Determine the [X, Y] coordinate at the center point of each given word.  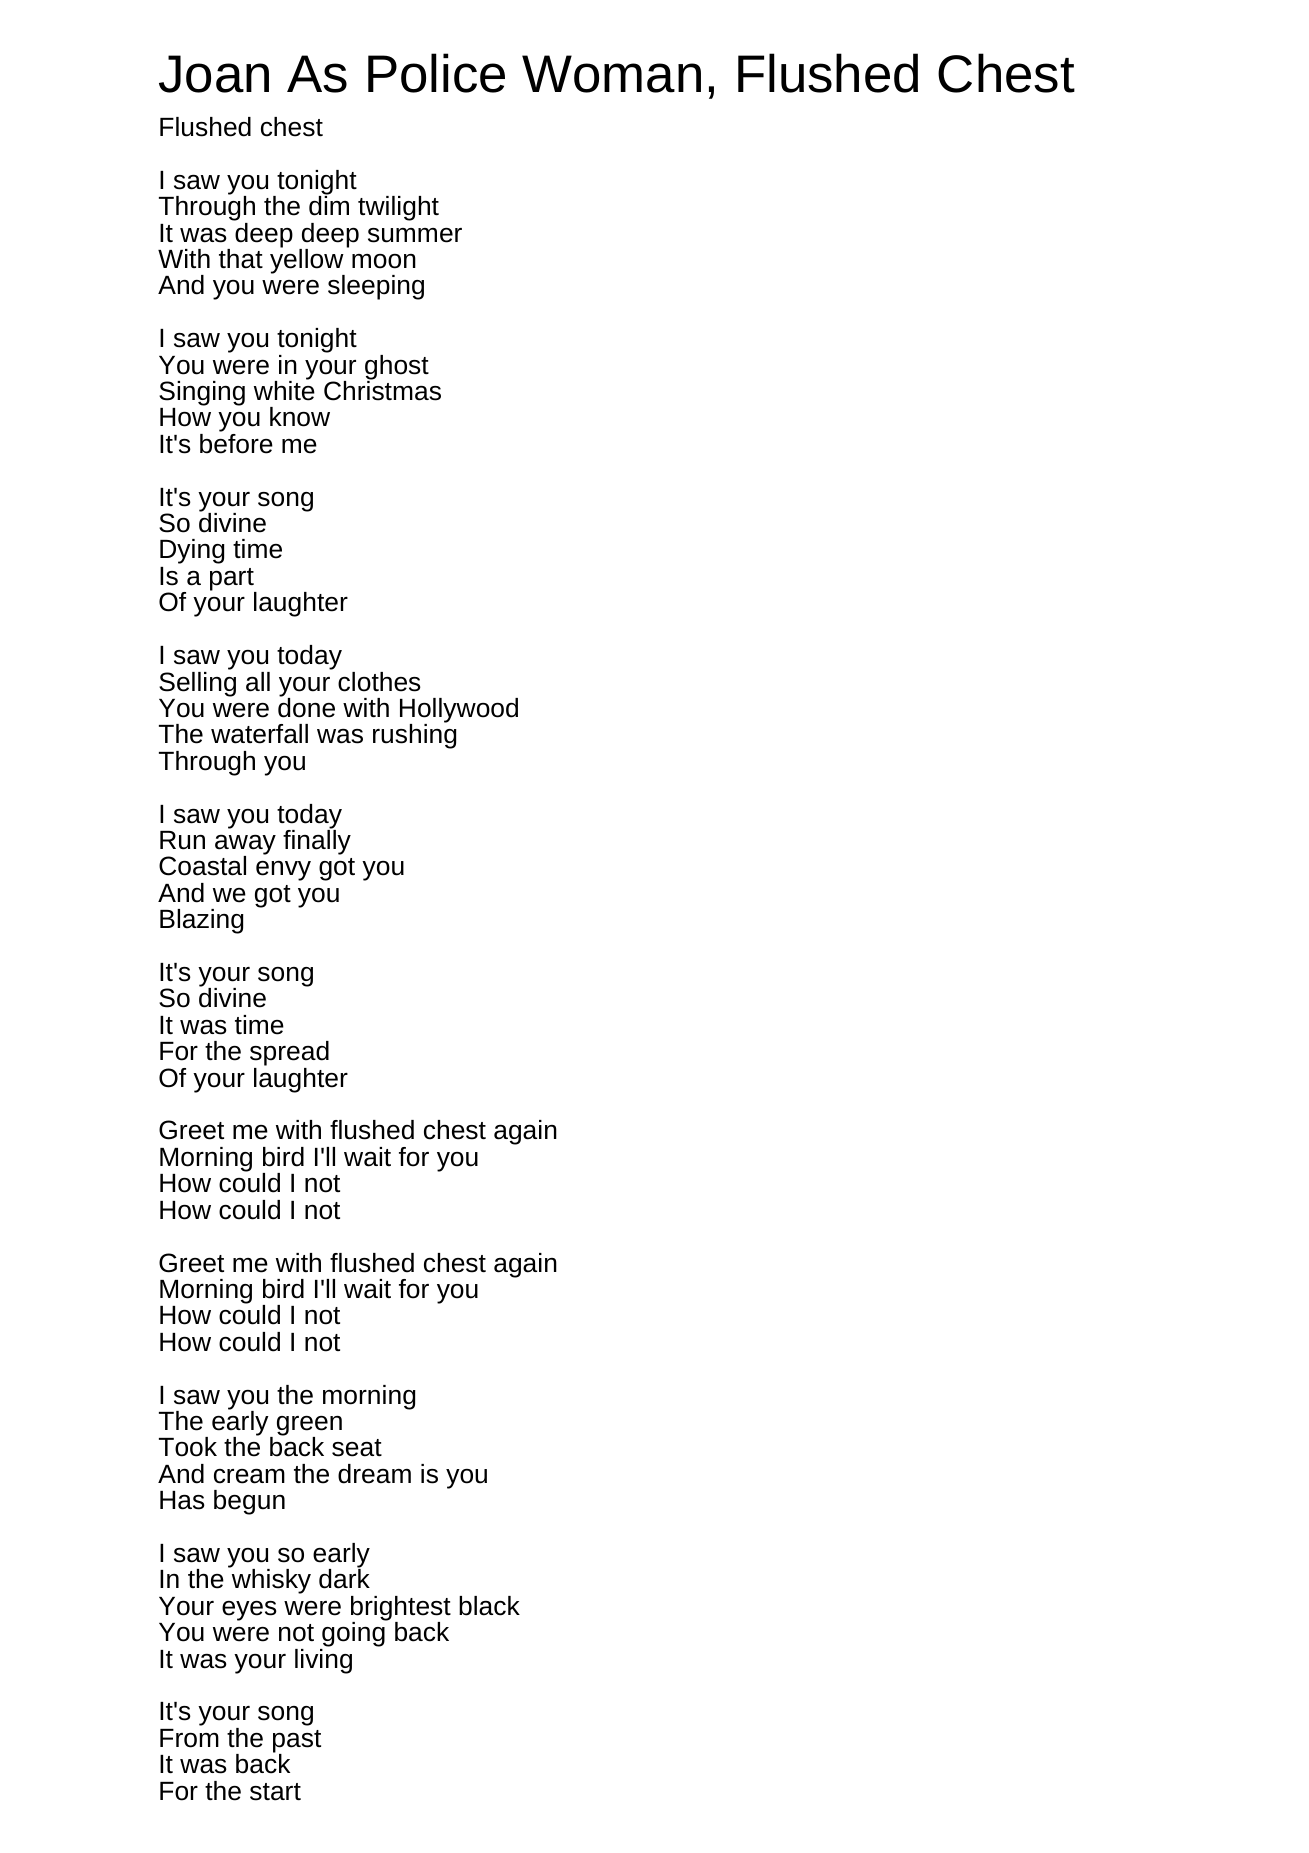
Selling [197, 683]
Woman [611, 74]
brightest [401, 1609]
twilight [398, 208]
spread [289, 1055]
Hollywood [459, 711]
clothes [379, 682]
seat [357, 1448]
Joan [214, 74]
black [489, 1606]
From [189, 1738]
